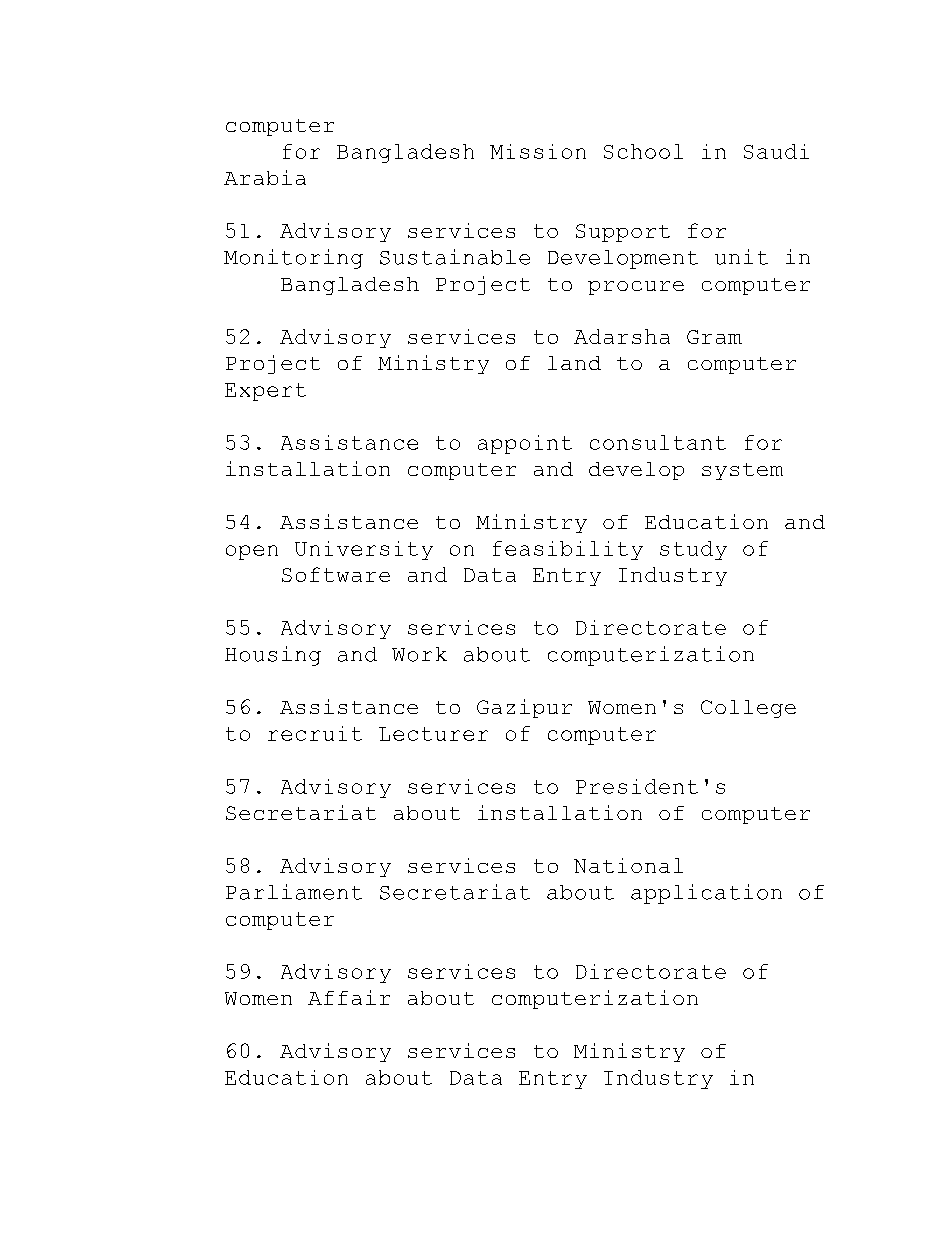 The image size is (952, 1233). Describe the element at coordinates (568, 550) in the screenshot. I see `feasibility` at that location.
